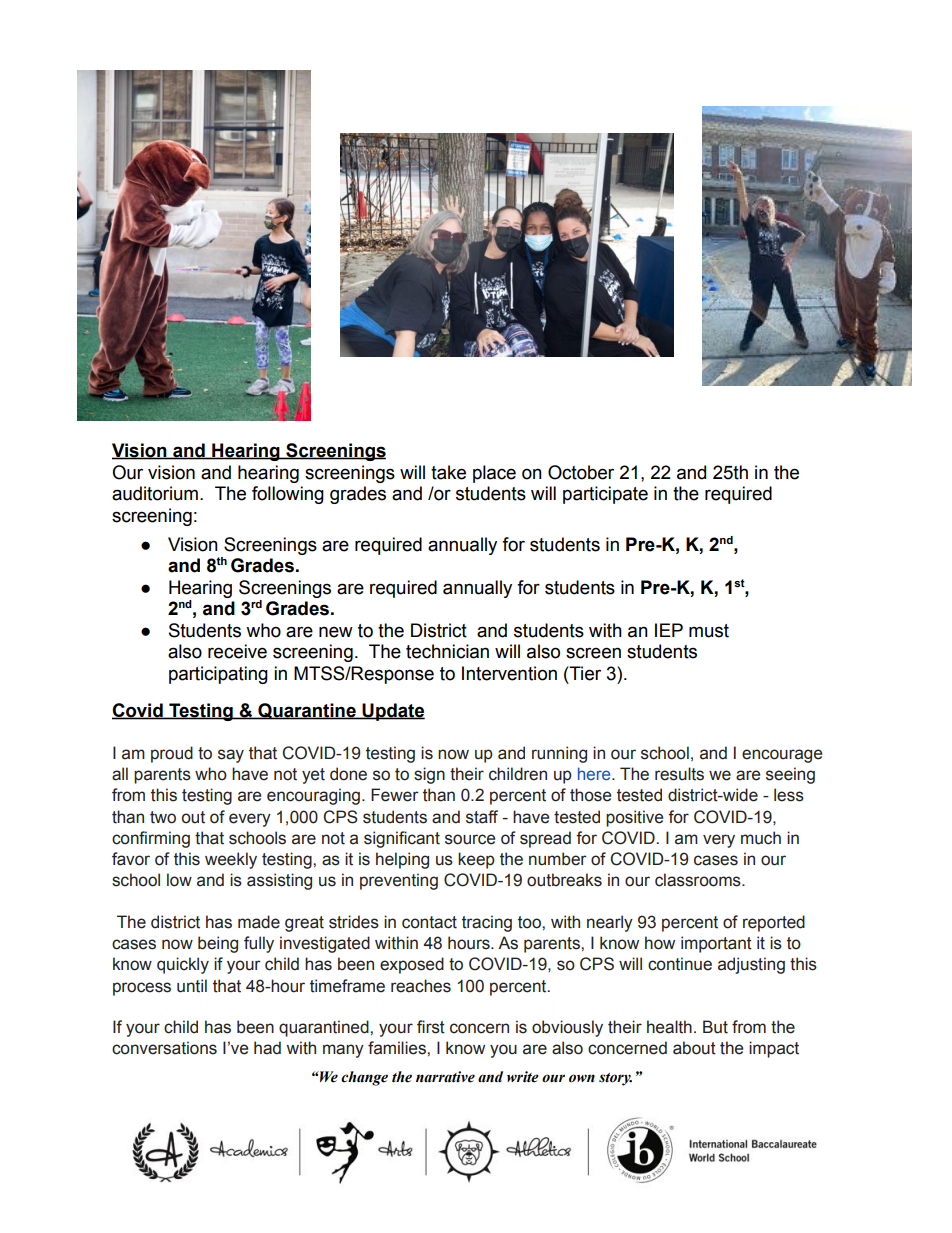  What do you see at coordinates (716, 944) in the screenshot?
I see `important` at bounding box center [716, 944].
